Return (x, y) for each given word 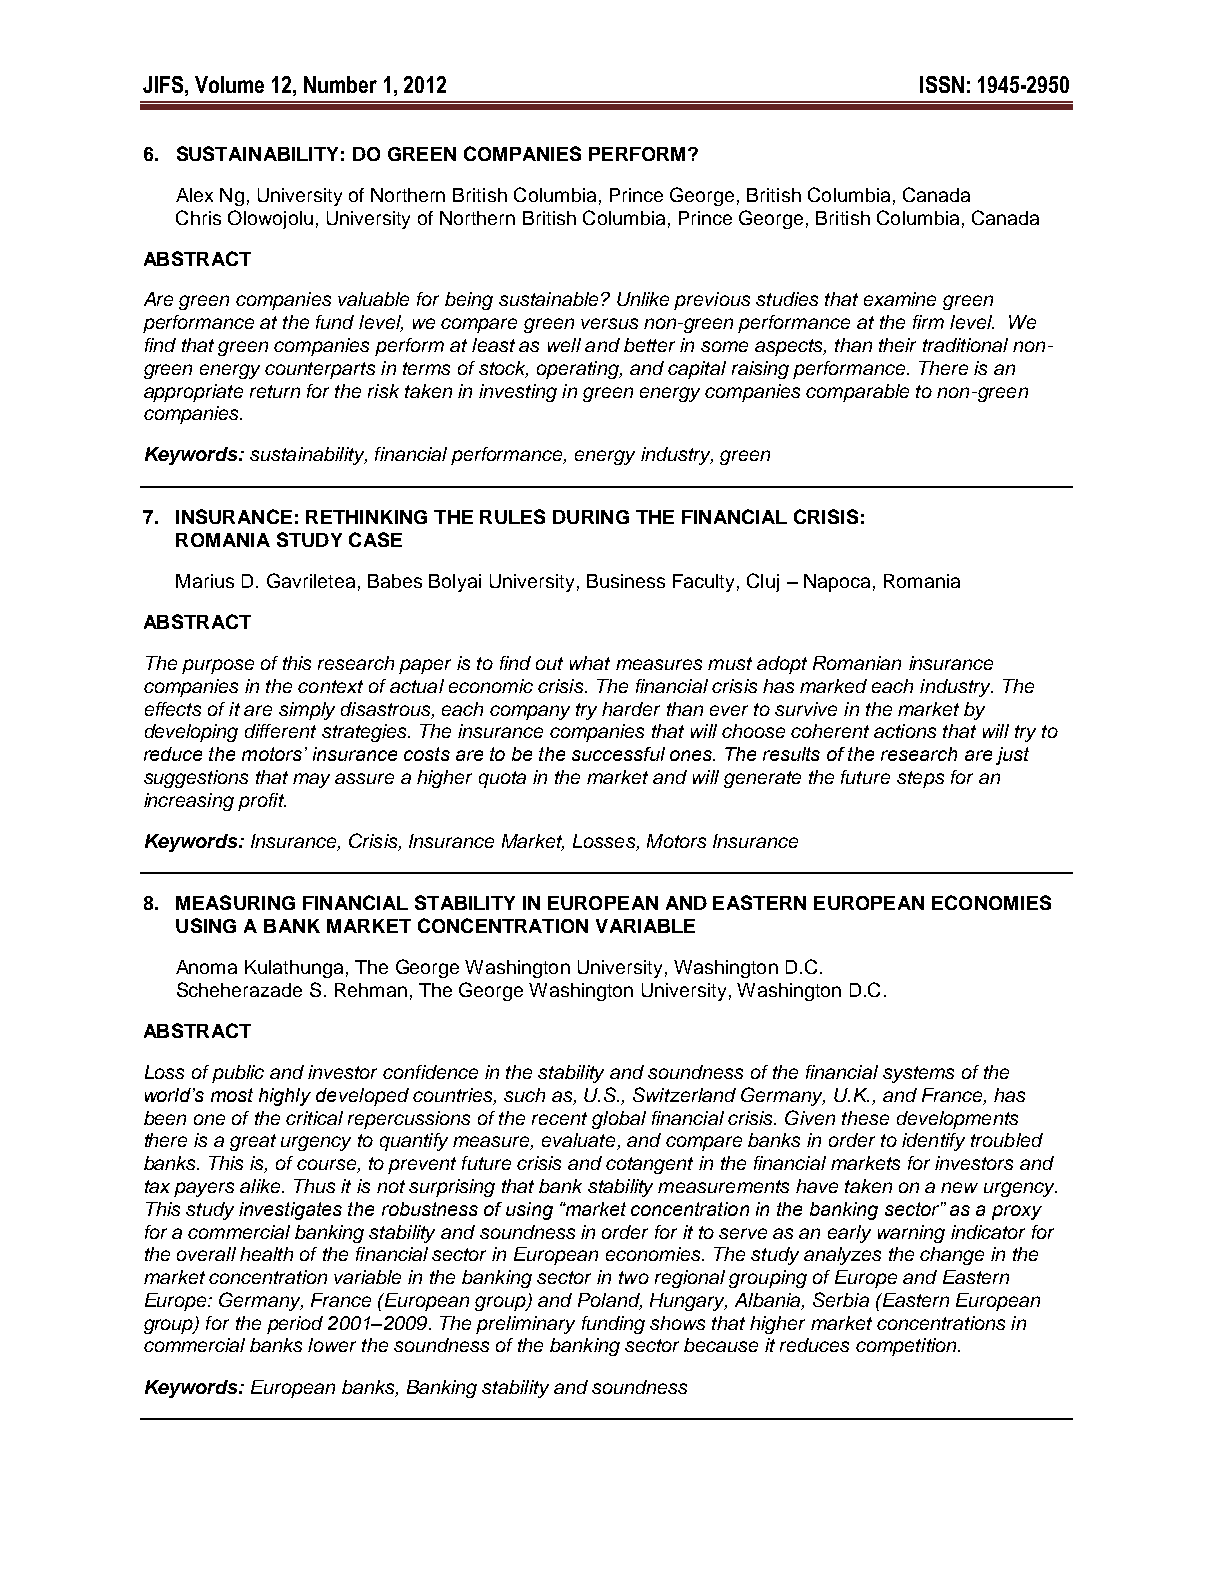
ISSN (942, 84)
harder (631, 709)
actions (905, 731)
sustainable (548, 299)
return (275, 391)
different (280, 731)
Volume (229, 84)
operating (579, 370)
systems (918, 1074)
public (238, 1074)
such (524, 1095)
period (295, 1325)
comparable (857, 393)
